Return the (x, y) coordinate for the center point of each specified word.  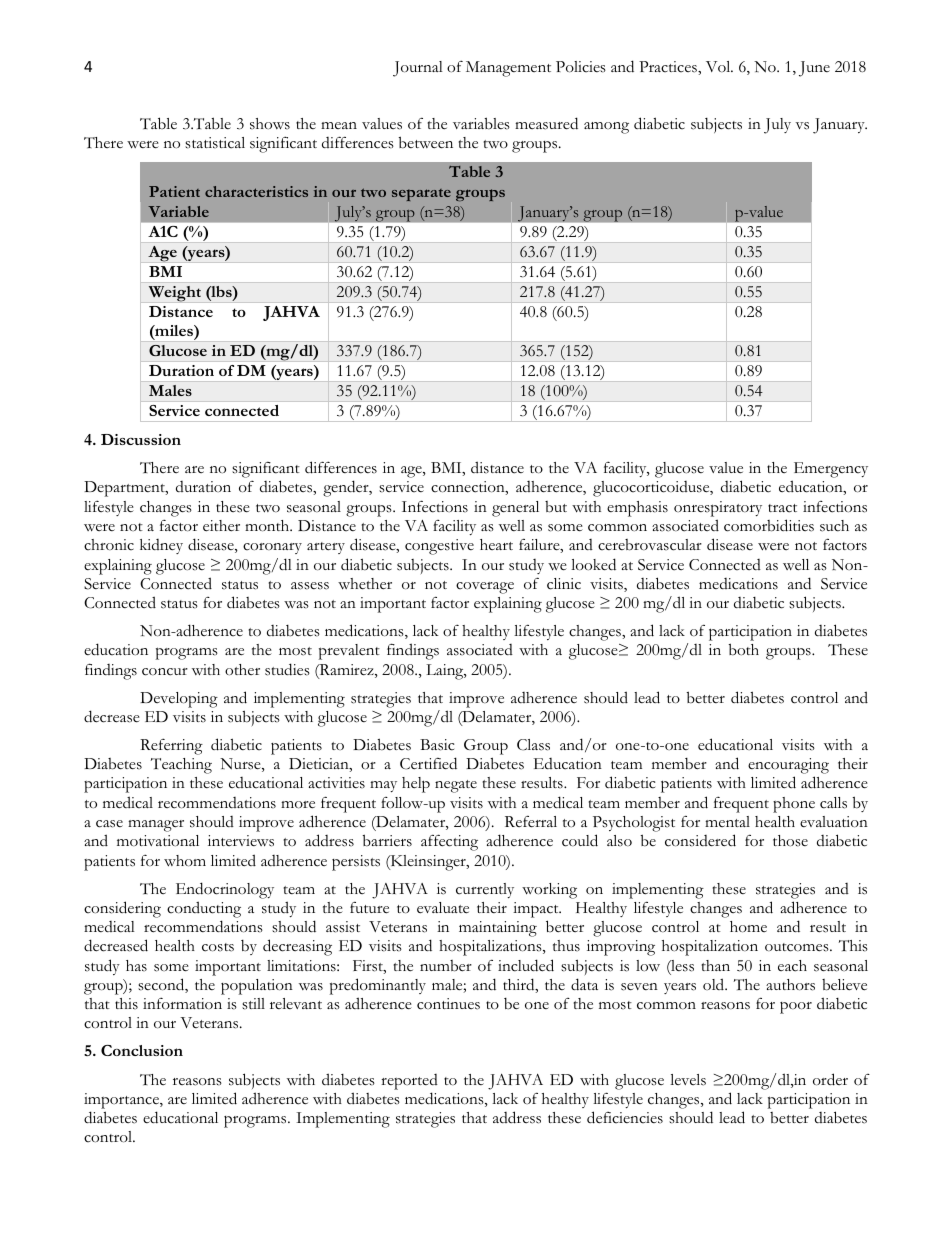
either (221, 526)
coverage (485, 588)
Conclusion (142, 1050)
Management (508, 69)
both (743, 649)
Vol (719, 66)
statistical (215, 143)
